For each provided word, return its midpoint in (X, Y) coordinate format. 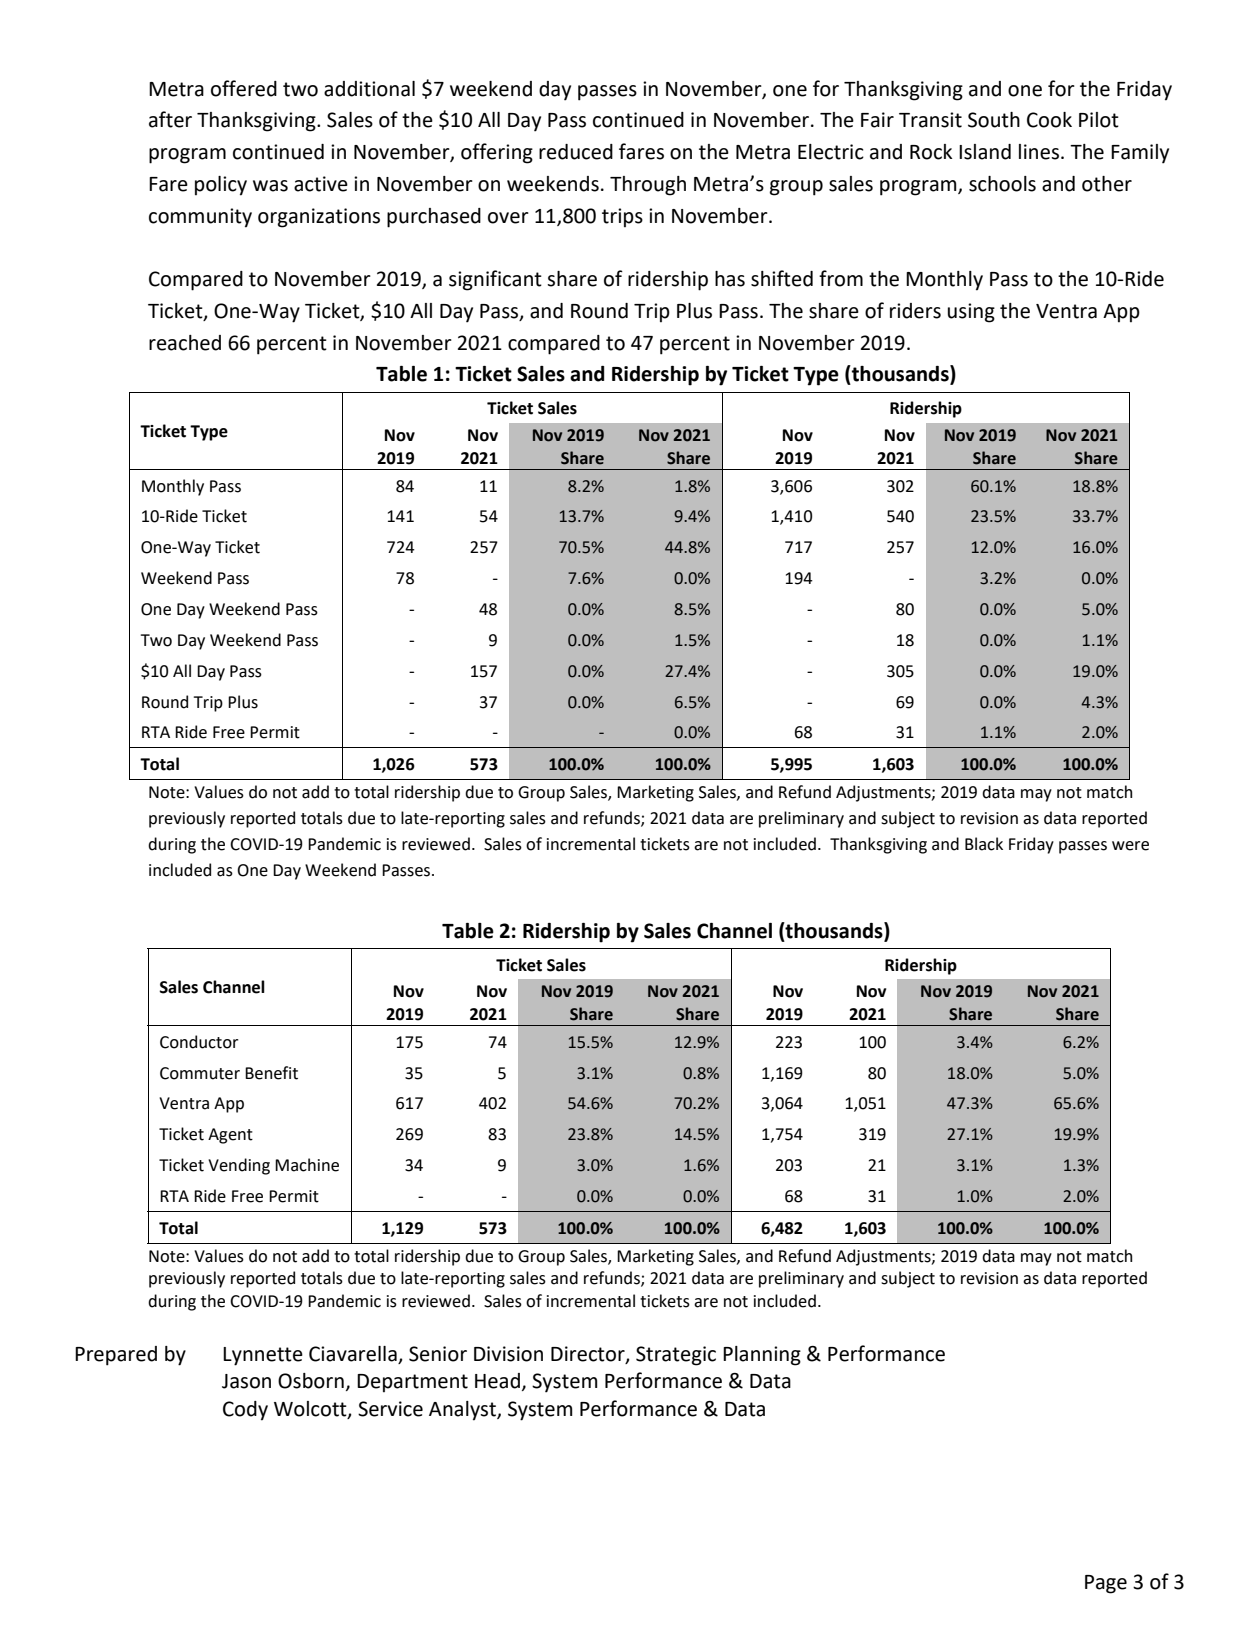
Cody (245, 1411)
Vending (239, 1166)
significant (495, 280)
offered (244, 88)
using (971, 313)
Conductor (199, 1042)
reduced (576, 152)
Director (589, 1355)
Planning (762, 1356)
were (1130, 846)
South (994, 120)
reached (185, 343)
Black (984, 844)
